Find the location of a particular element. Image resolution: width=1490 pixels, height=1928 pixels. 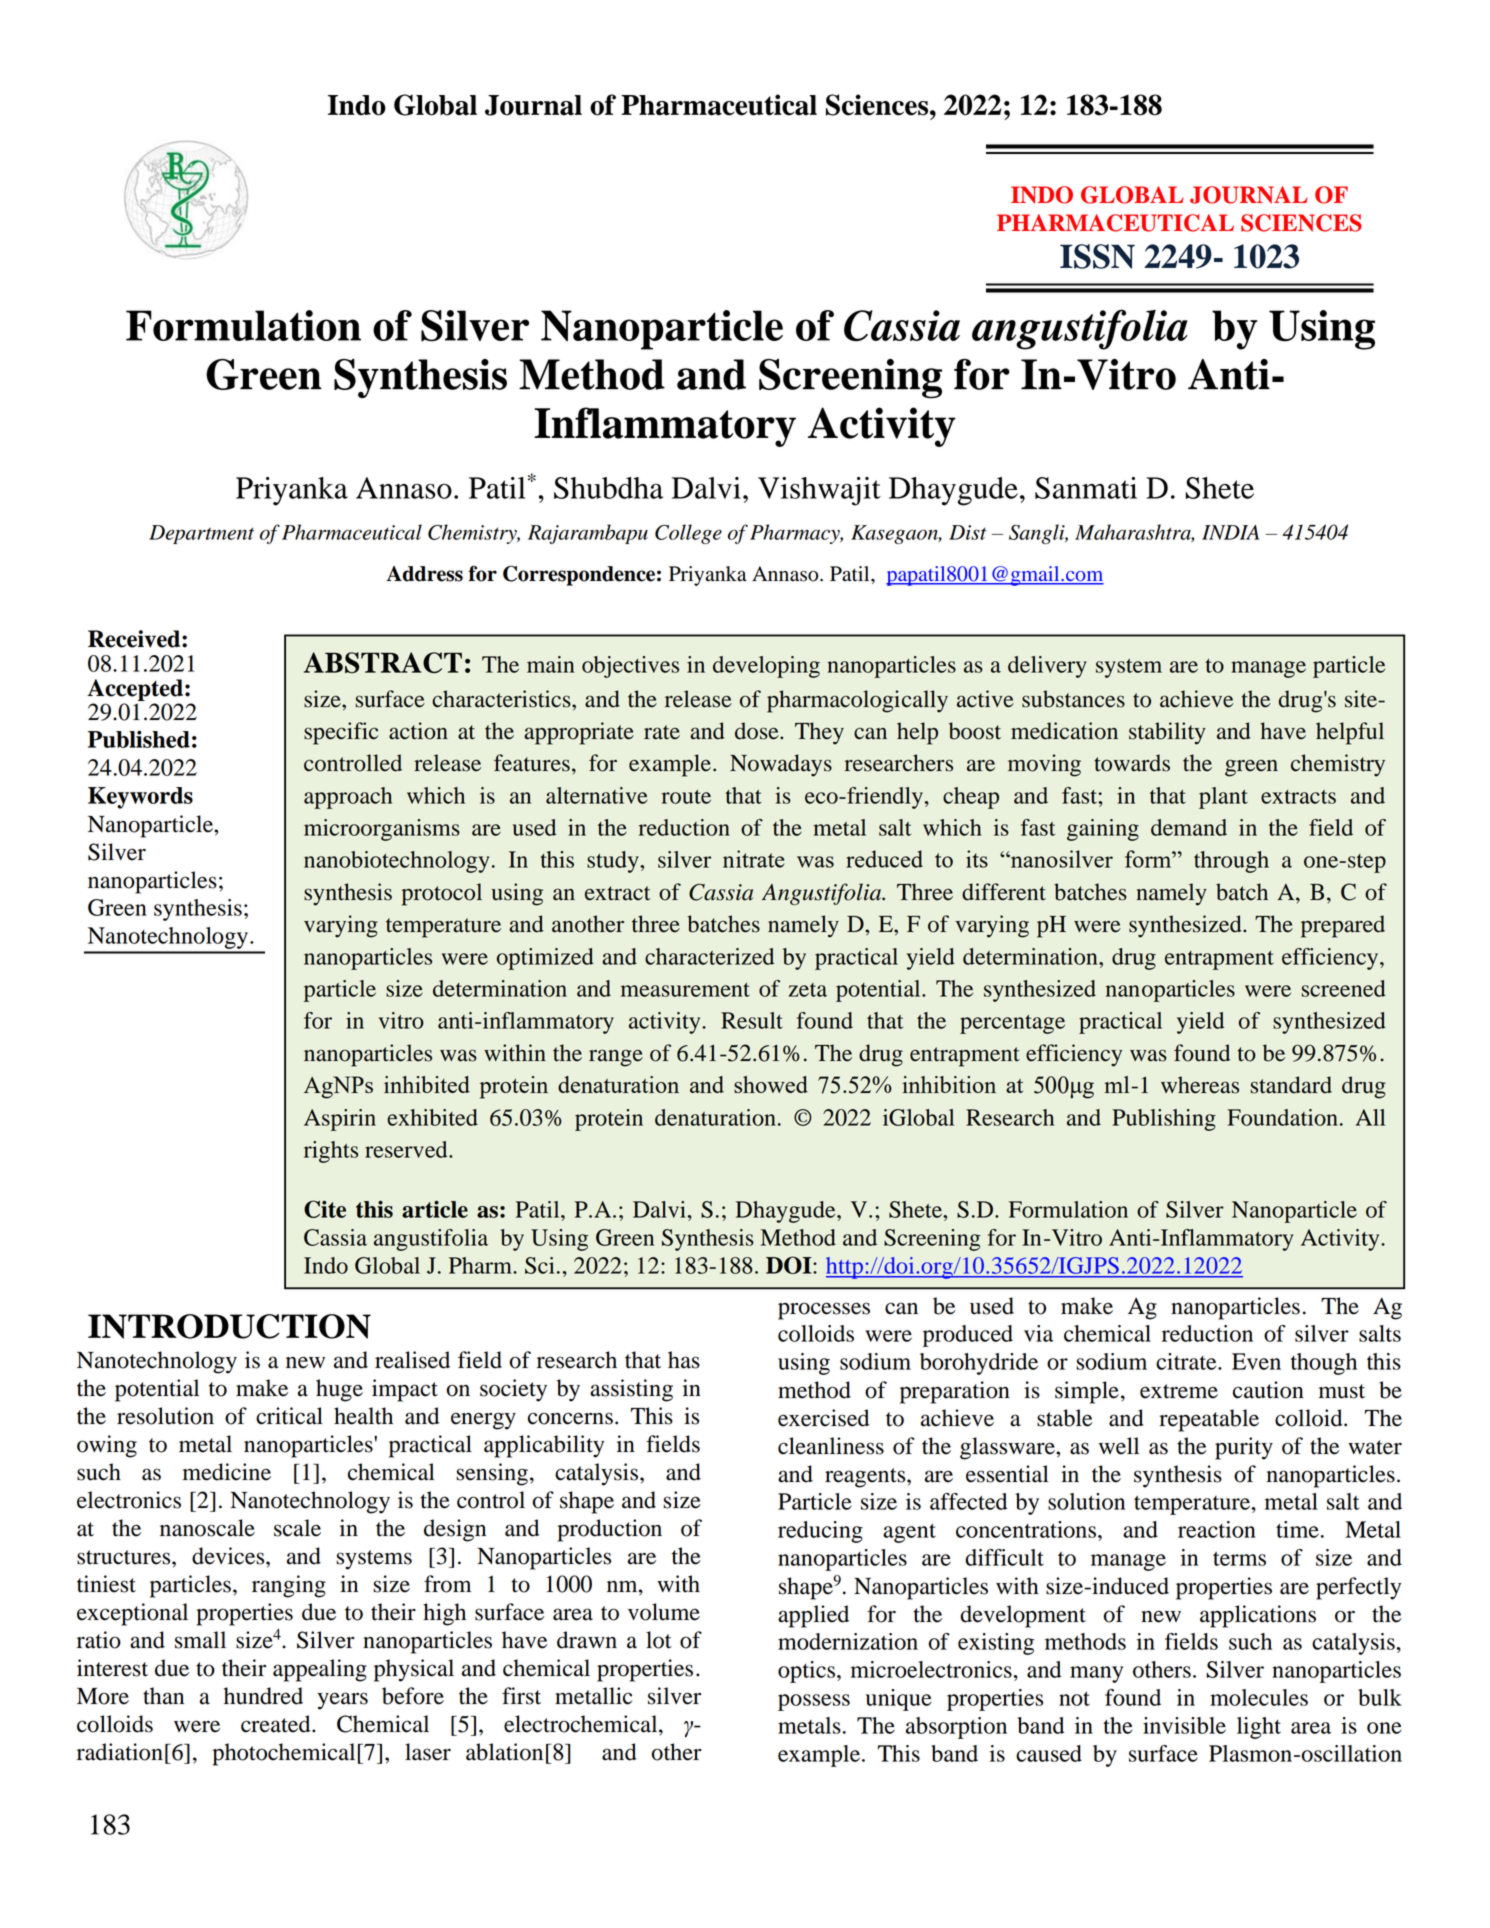

ISSN is located at coordinates (1097, 256).
